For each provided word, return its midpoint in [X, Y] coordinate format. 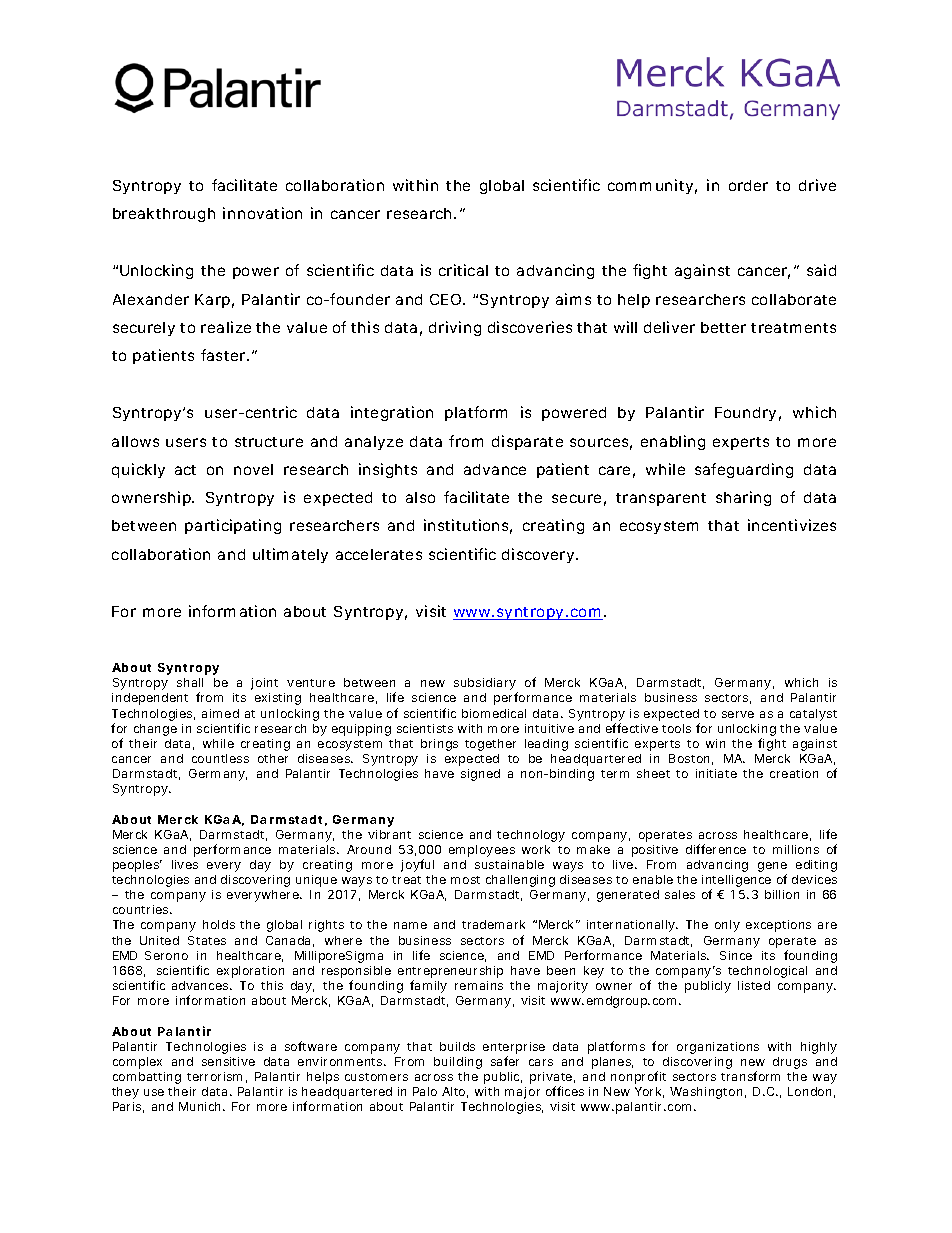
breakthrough [164, 215]
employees [482, 851]
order [748, 185]
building [458, 1063]
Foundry [745, 414]
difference [716, 849]
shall [190, 682]
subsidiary [486, 685]
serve [738, 714]
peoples [137, 866]
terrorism [214, 1076]
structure [269, 442]
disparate [527, 442]
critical [463, 270]
